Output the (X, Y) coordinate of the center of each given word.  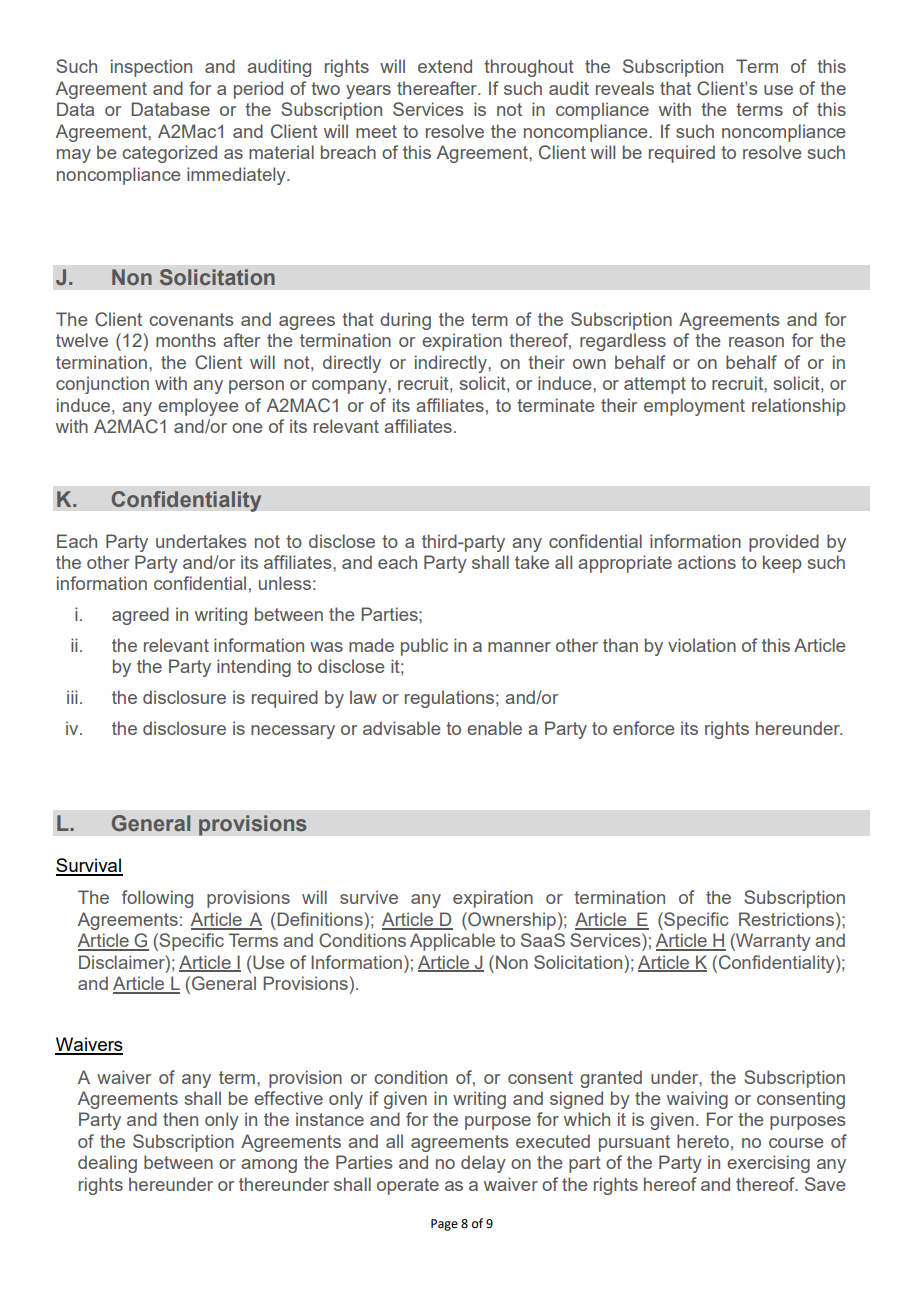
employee (198, 407)
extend (445, 66)
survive (369, 897)
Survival (89, 866)
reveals (625, 88)
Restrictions (788, 919)
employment (694, 407)
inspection (151, 68)
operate (408, 1186)
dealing (107, 1164)
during (405, 321)
